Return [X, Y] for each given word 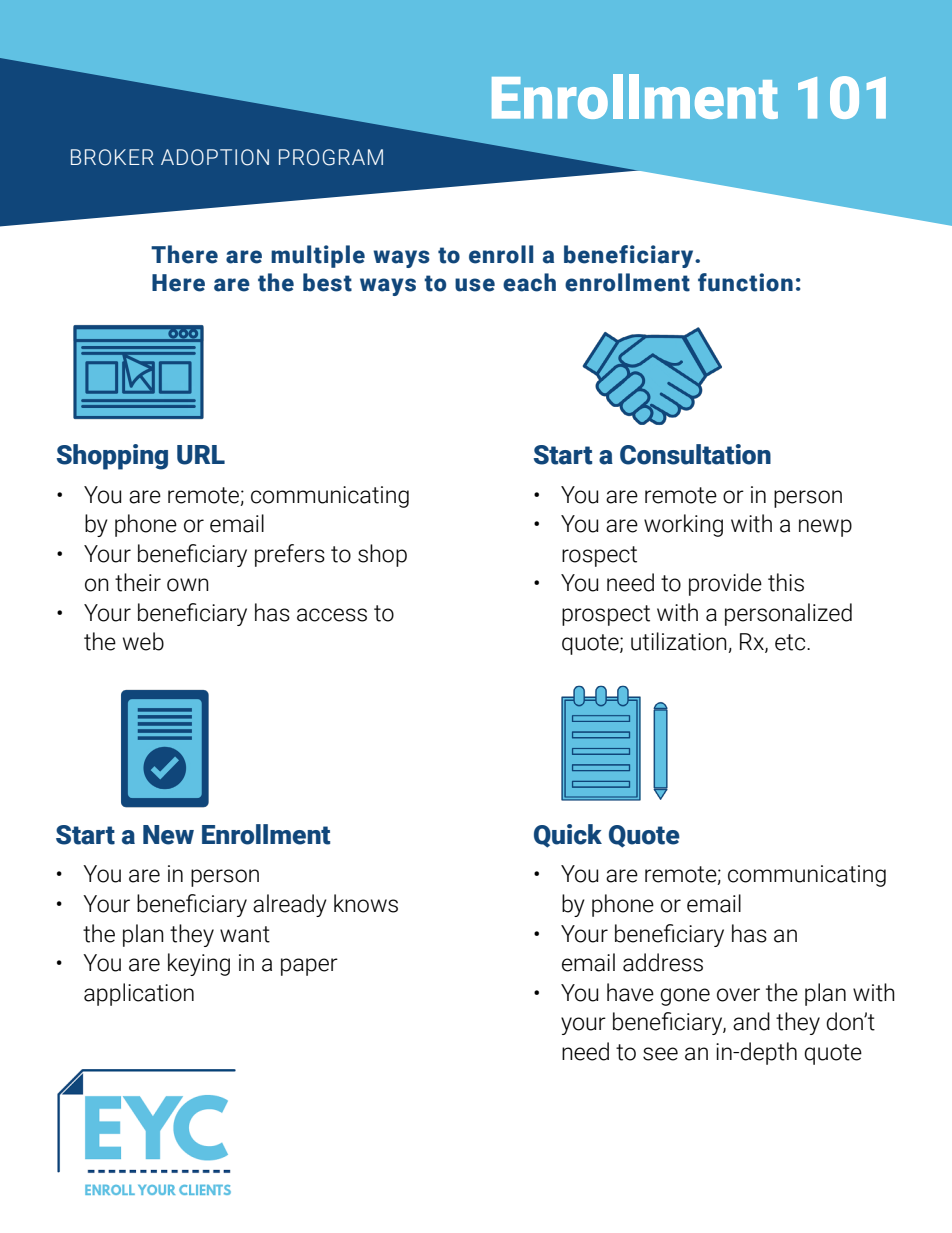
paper [309, 967]
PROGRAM [331, 157]
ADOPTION [215, 157]
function [745, 282]
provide [725, 584]
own [188, 585]
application [139, 994]
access [332, 615]
